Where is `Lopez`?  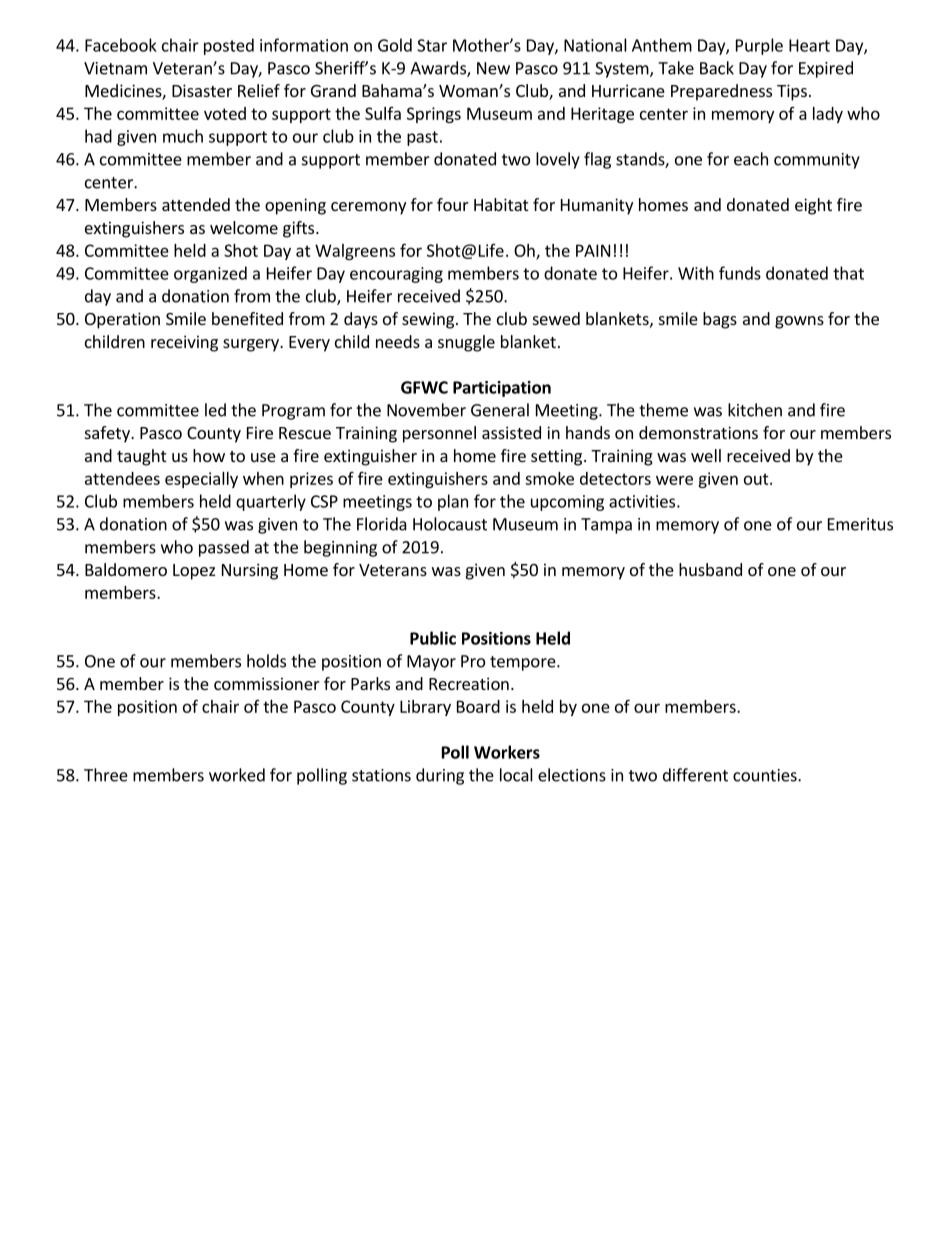 Lopez is located at coordinates (194, 572).
